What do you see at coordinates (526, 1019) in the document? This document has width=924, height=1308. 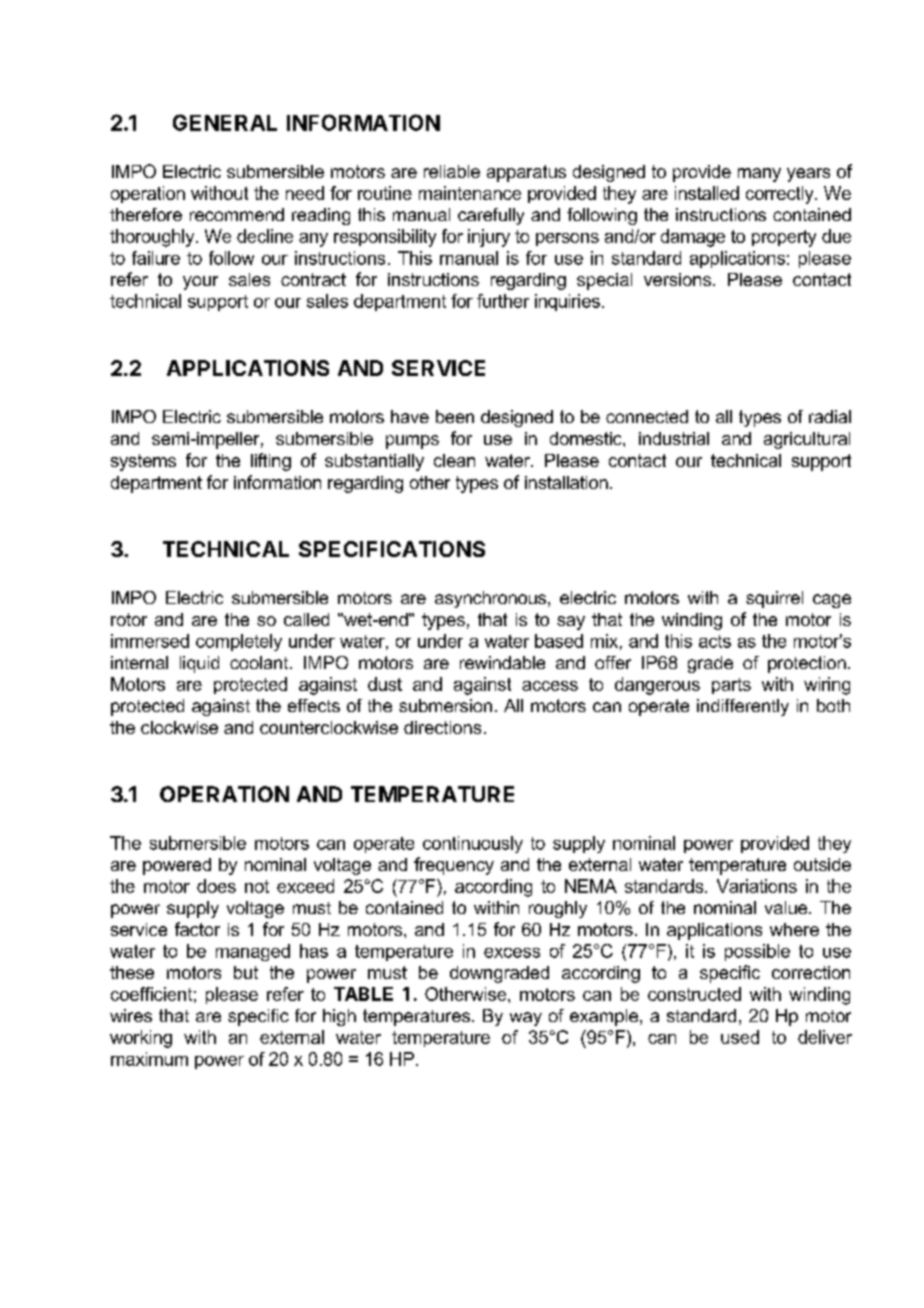 I see `way` at bounding box center [526, 1019].
